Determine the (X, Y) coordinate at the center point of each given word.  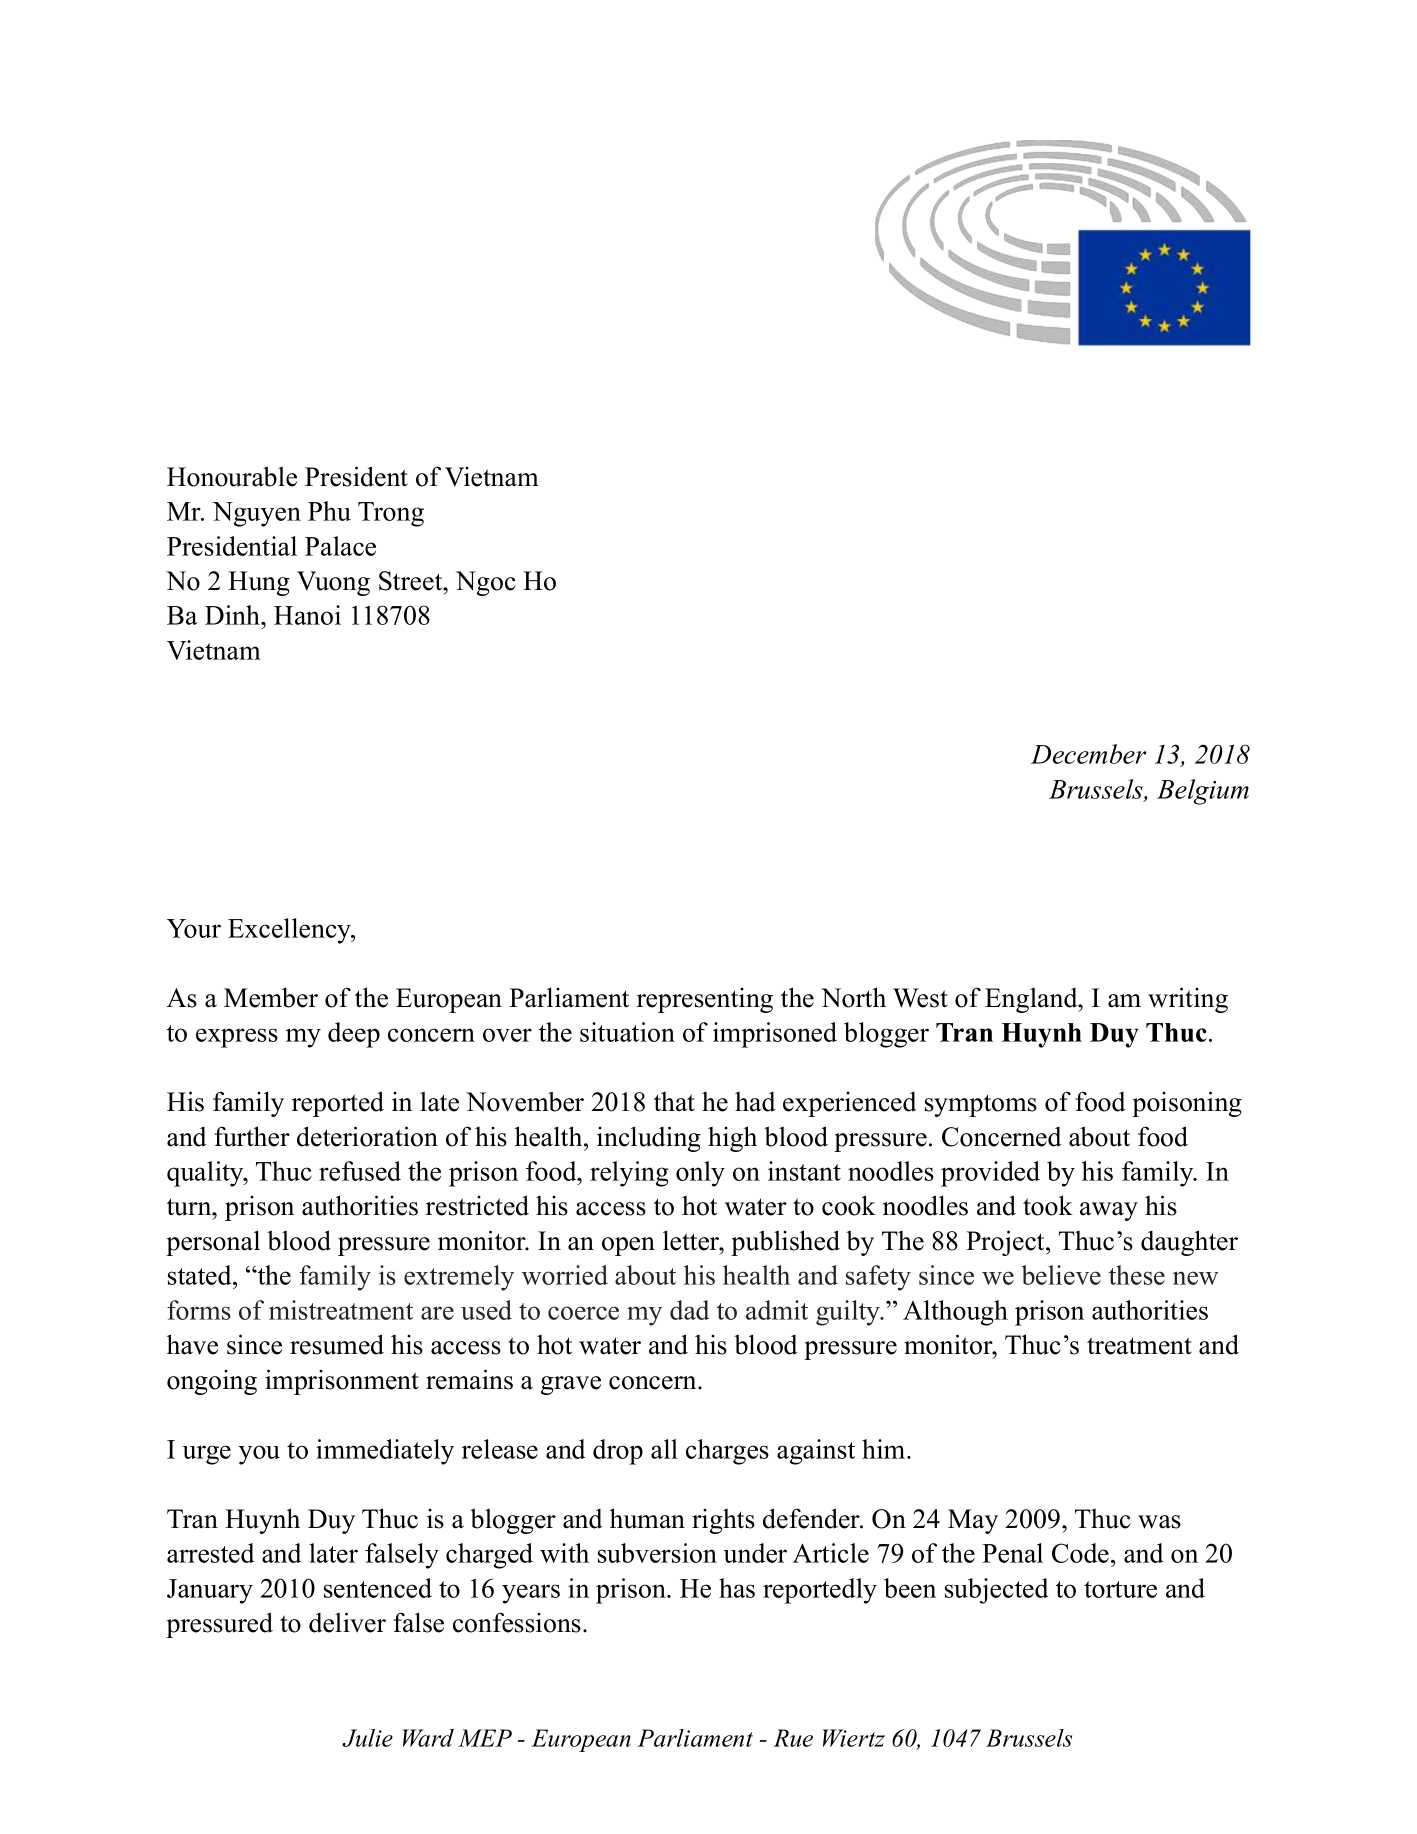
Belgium (1203, 792)
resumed (337, 1344)
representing (705, 1000)
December (1089, 754)
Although (955, 1313)
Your (194, 928)
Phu (329, 511)
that (674, 1102)
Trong (391, 514)
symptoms (981, 1105)
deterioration (367, 1136)
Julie (367, 1738)
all (664, 1449)
